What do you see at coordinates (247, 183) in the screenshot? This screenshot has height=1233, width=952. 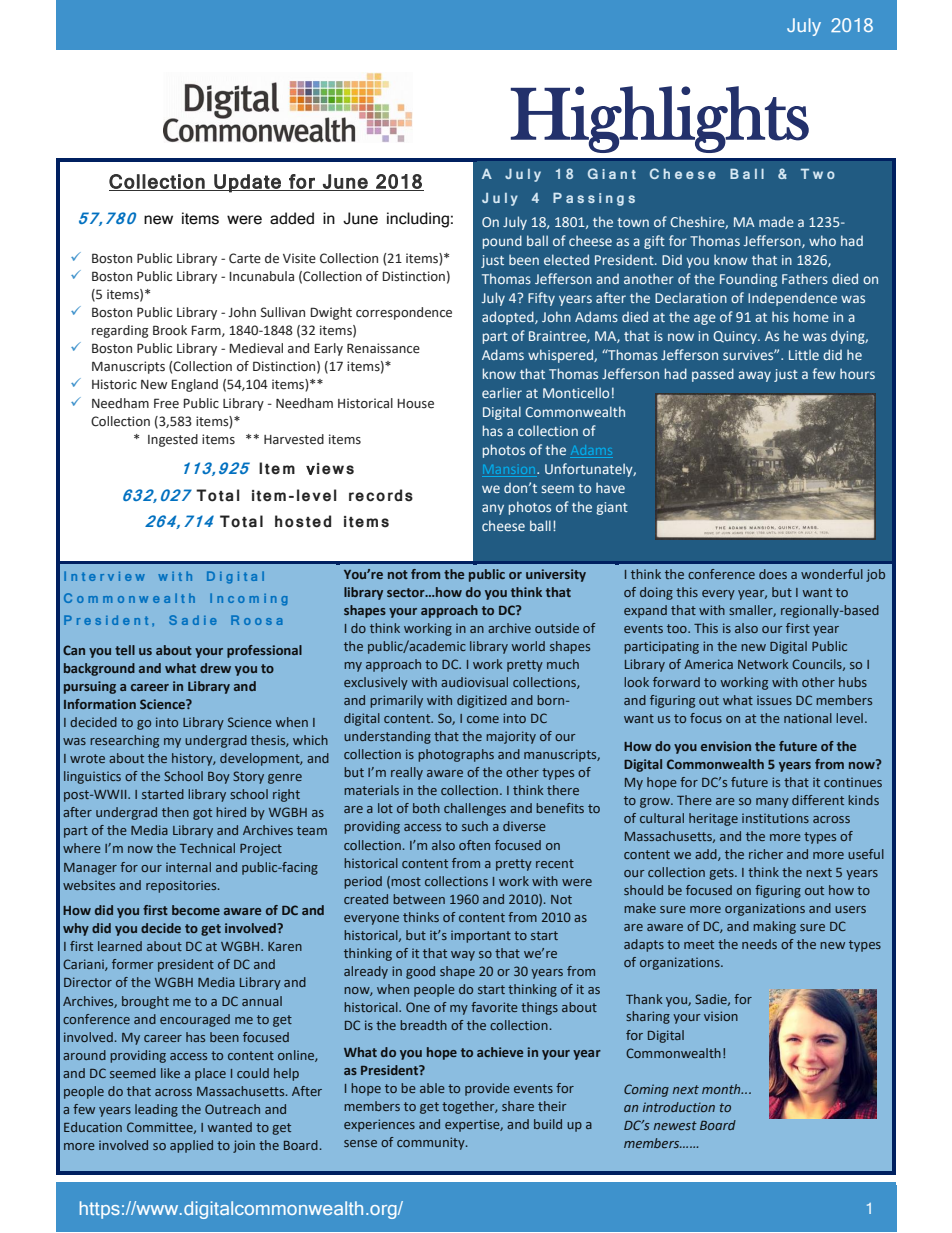 I see `Update` at bounding box center [247, 183].
